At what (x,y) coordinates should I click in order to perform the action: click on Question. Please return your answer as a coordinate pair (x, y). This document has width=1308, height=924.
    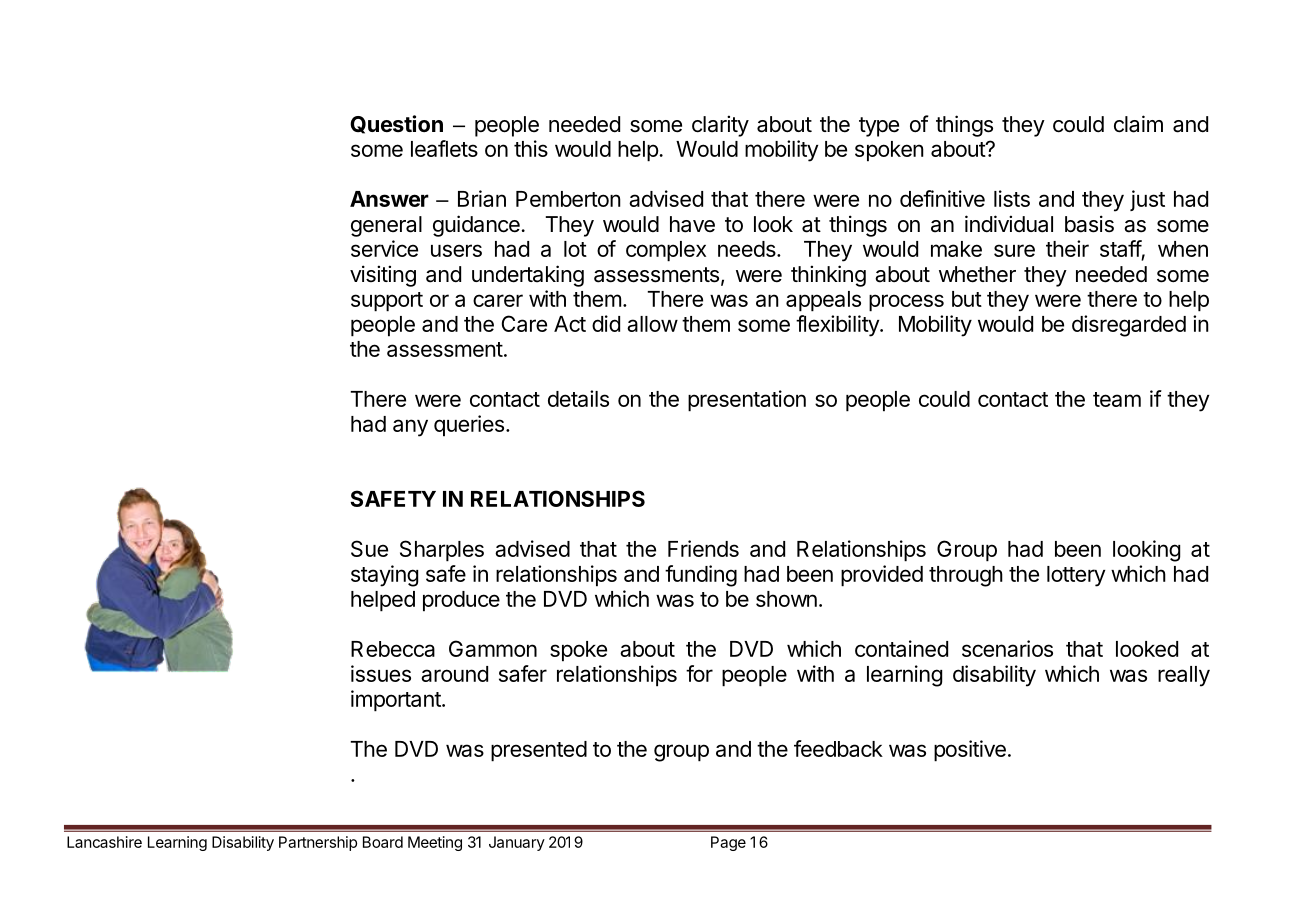
    Looking at the image, I should click on (396, 124).
